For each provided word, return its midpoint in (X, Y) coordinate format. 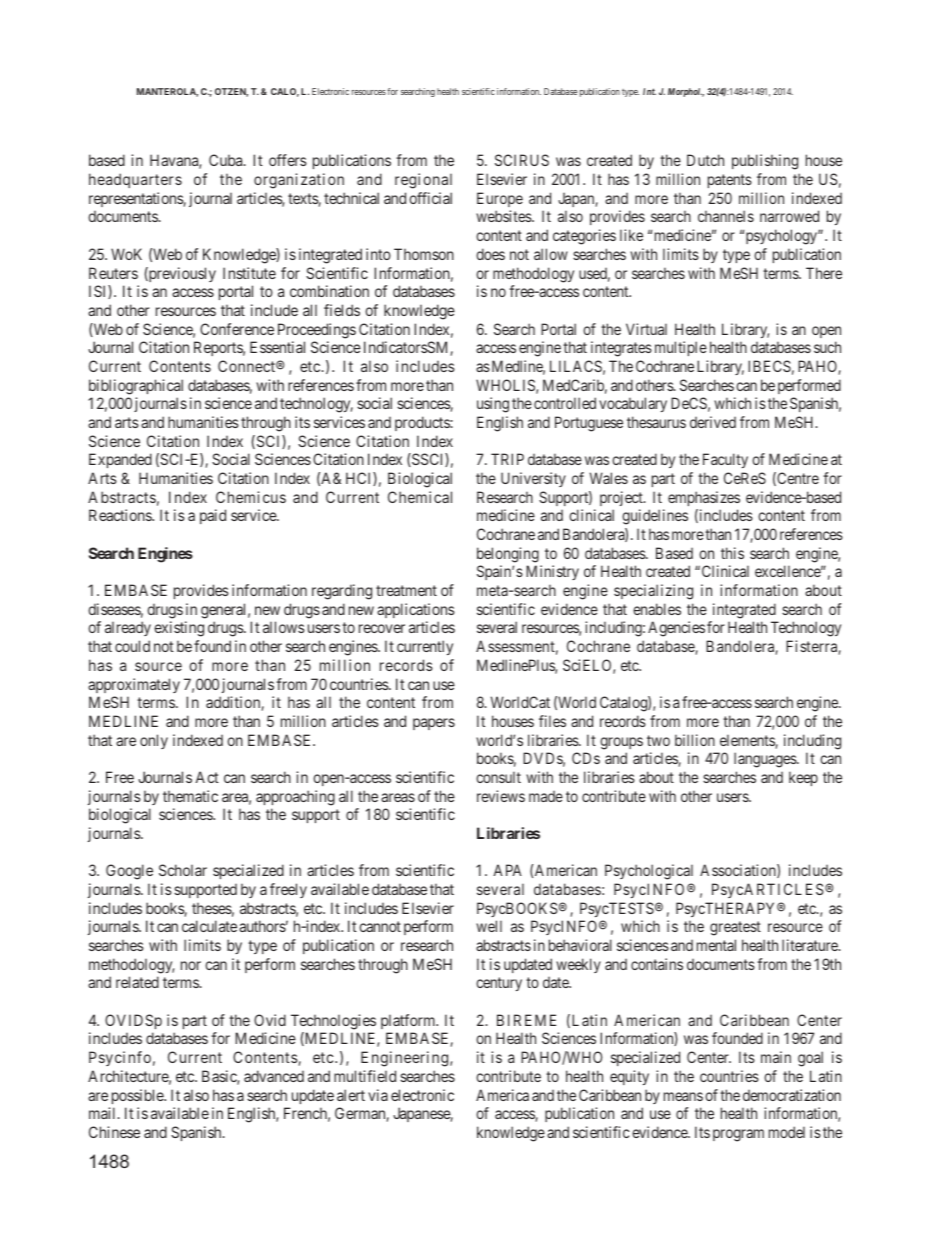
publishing (765, 162)
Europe (500, 199)
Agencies (676, 629)
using (493, 405)
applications (416, 610)
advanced (274, 1076)
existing (179, 629)
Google (129, 872)
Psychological (649, 872)
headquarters (135, 180)
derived (713, 422)
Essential (277, 347)
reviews (501, 796)
